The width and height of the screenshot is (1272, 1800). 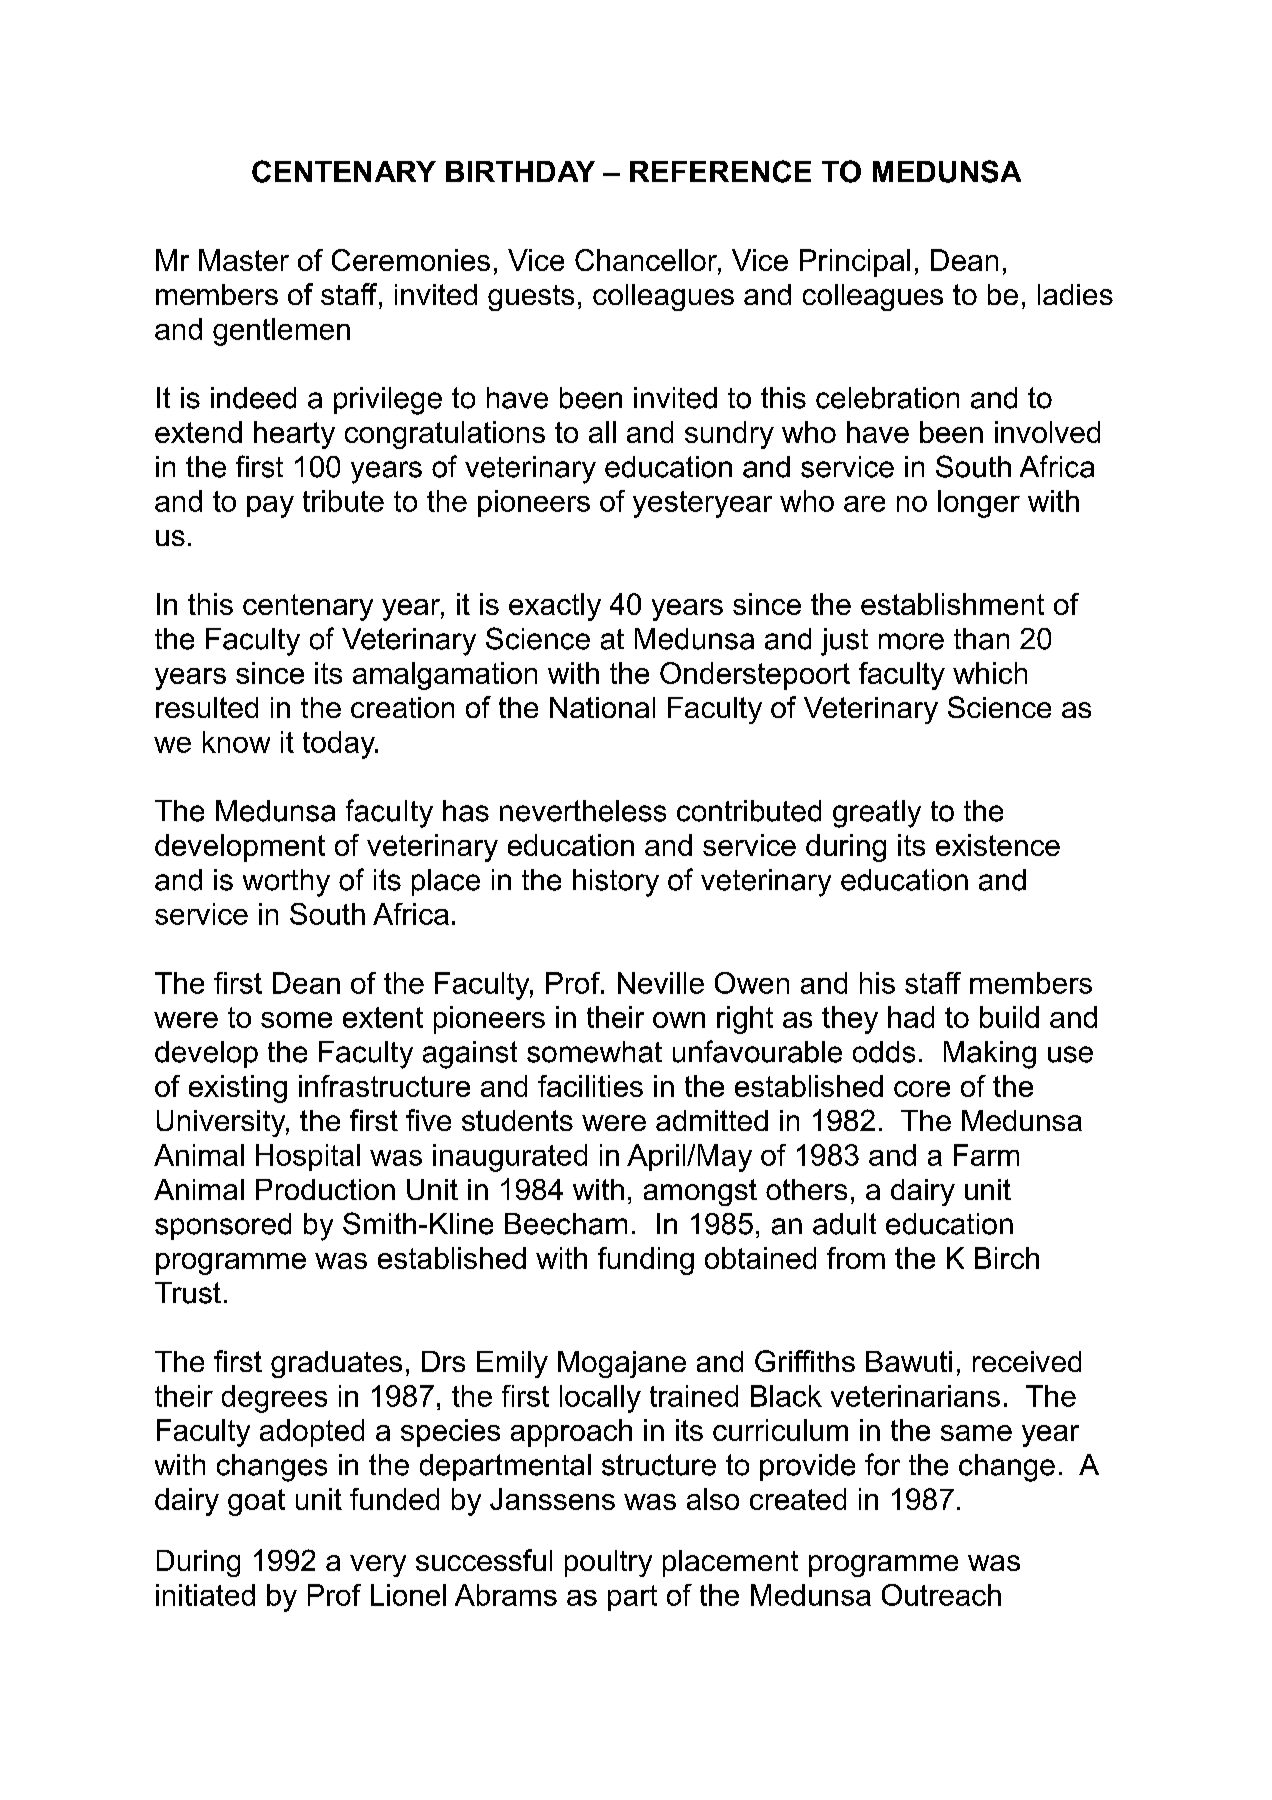 What do you see at coordinates (855, 263) in the screenshot?
I see `Principal` at bounding box center [855, 263].
